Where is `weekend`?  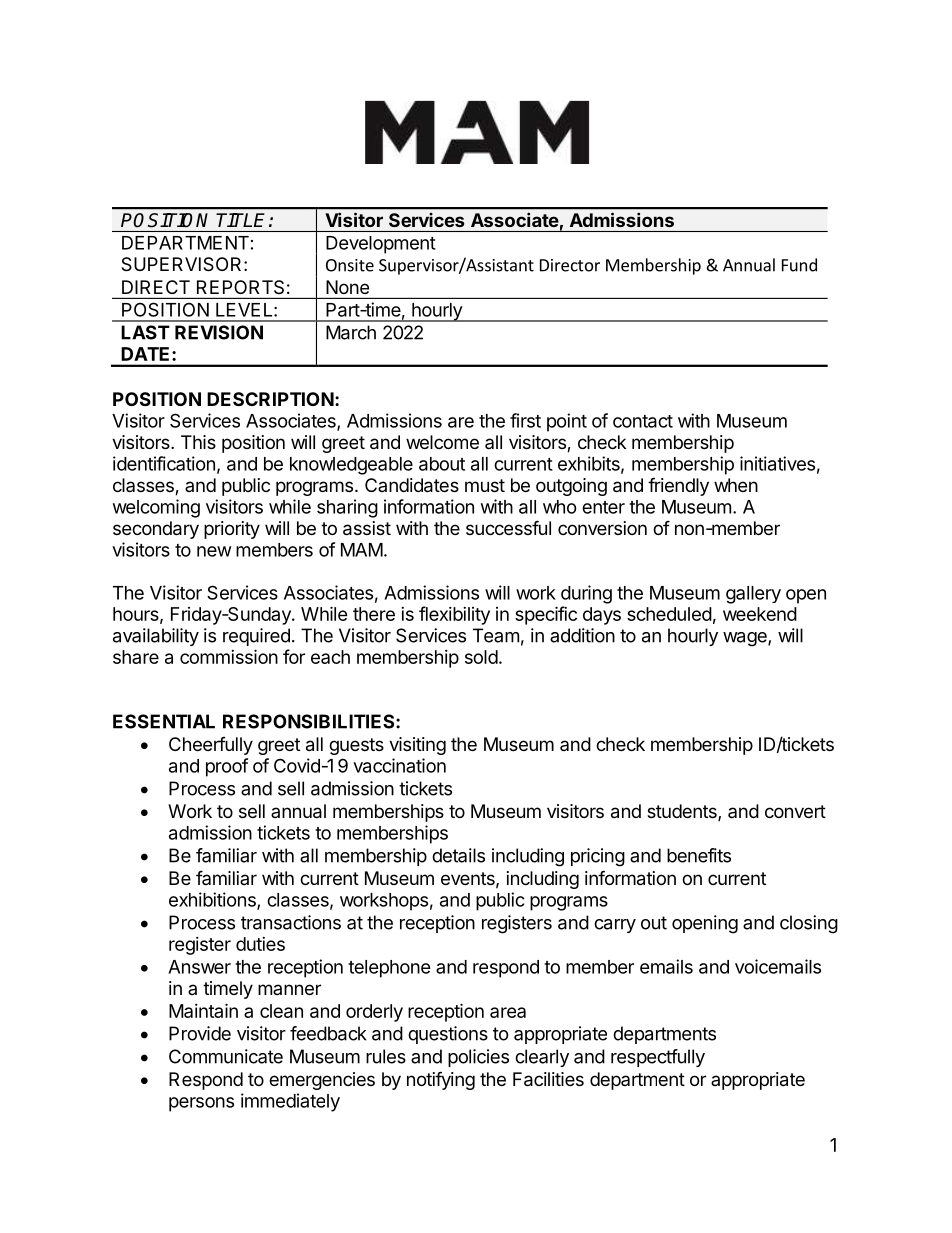 weekend is located at coordinates (760, 614).
